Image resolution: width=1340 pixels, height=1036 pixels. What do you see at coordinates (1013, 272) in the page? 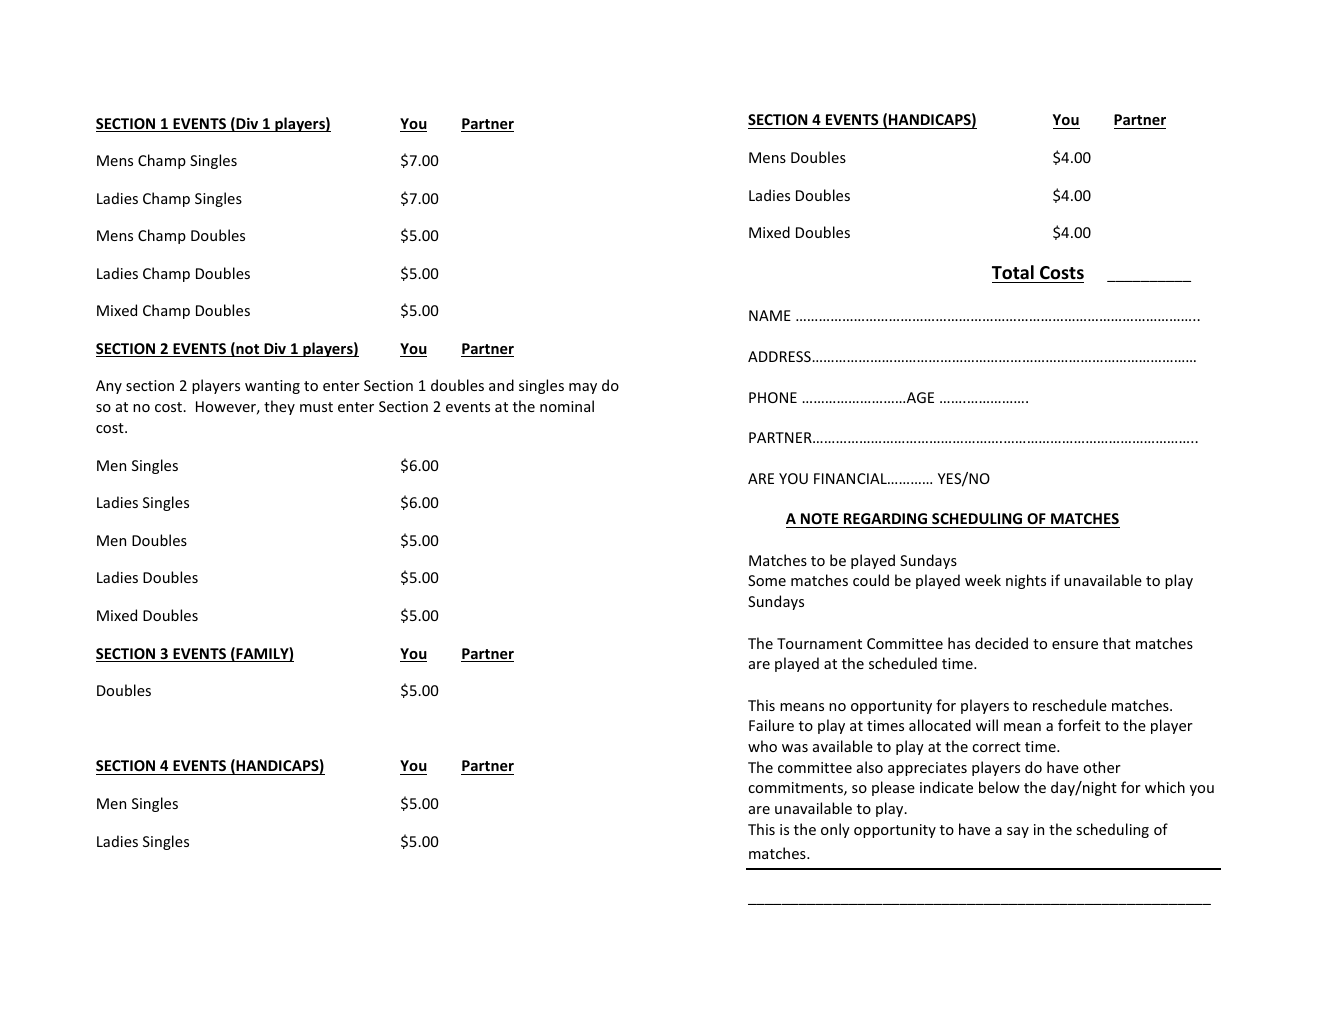
I see `Total` at bounding box center [1013, 272].
